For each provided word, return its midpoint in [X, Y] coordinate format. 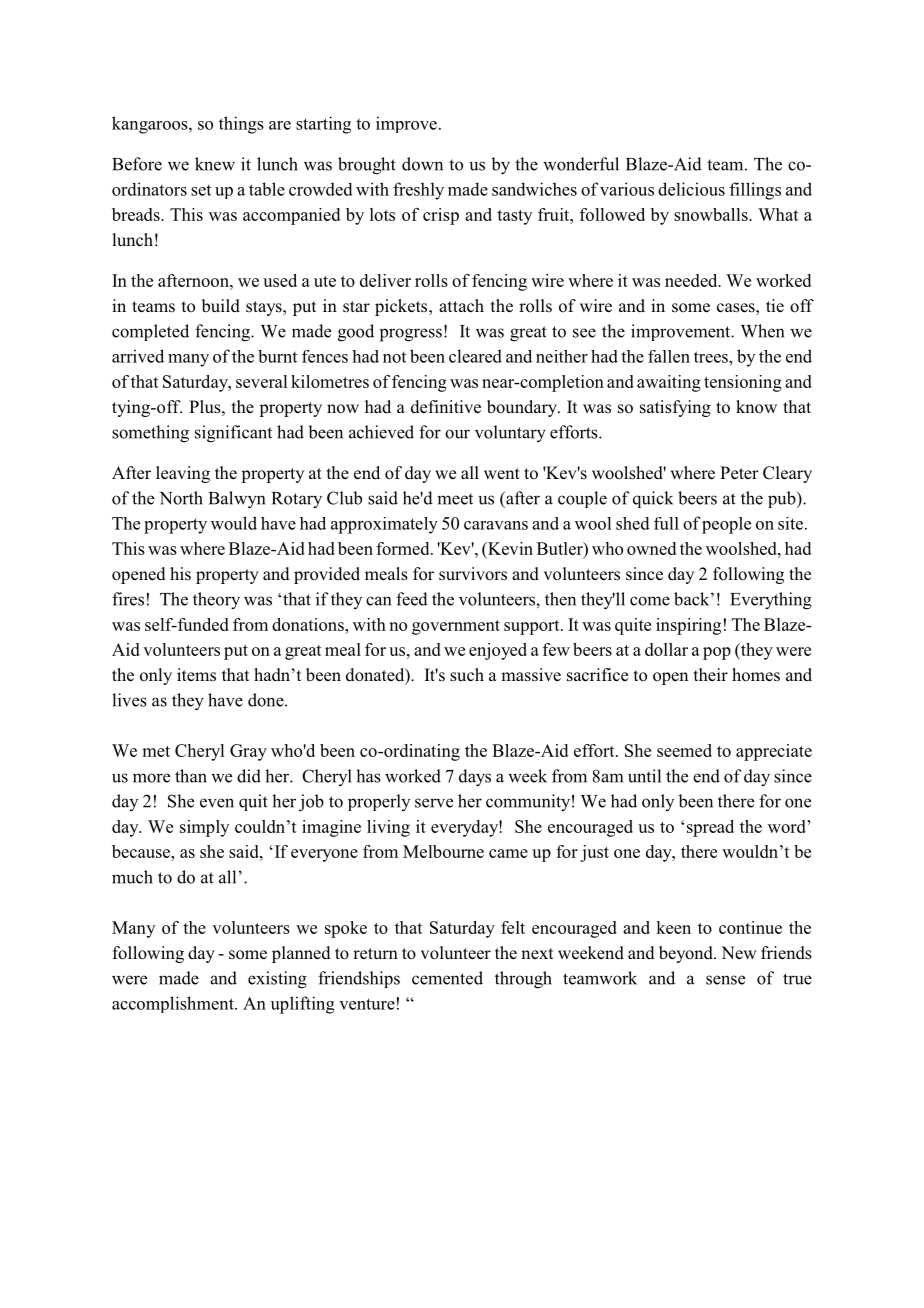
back [693, 599]
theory [216, 600]
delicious [691, 189]
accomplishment [174, 1004]
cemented [447, 978]
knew [215, 164]
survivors [473, 574]
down [422, 164]
